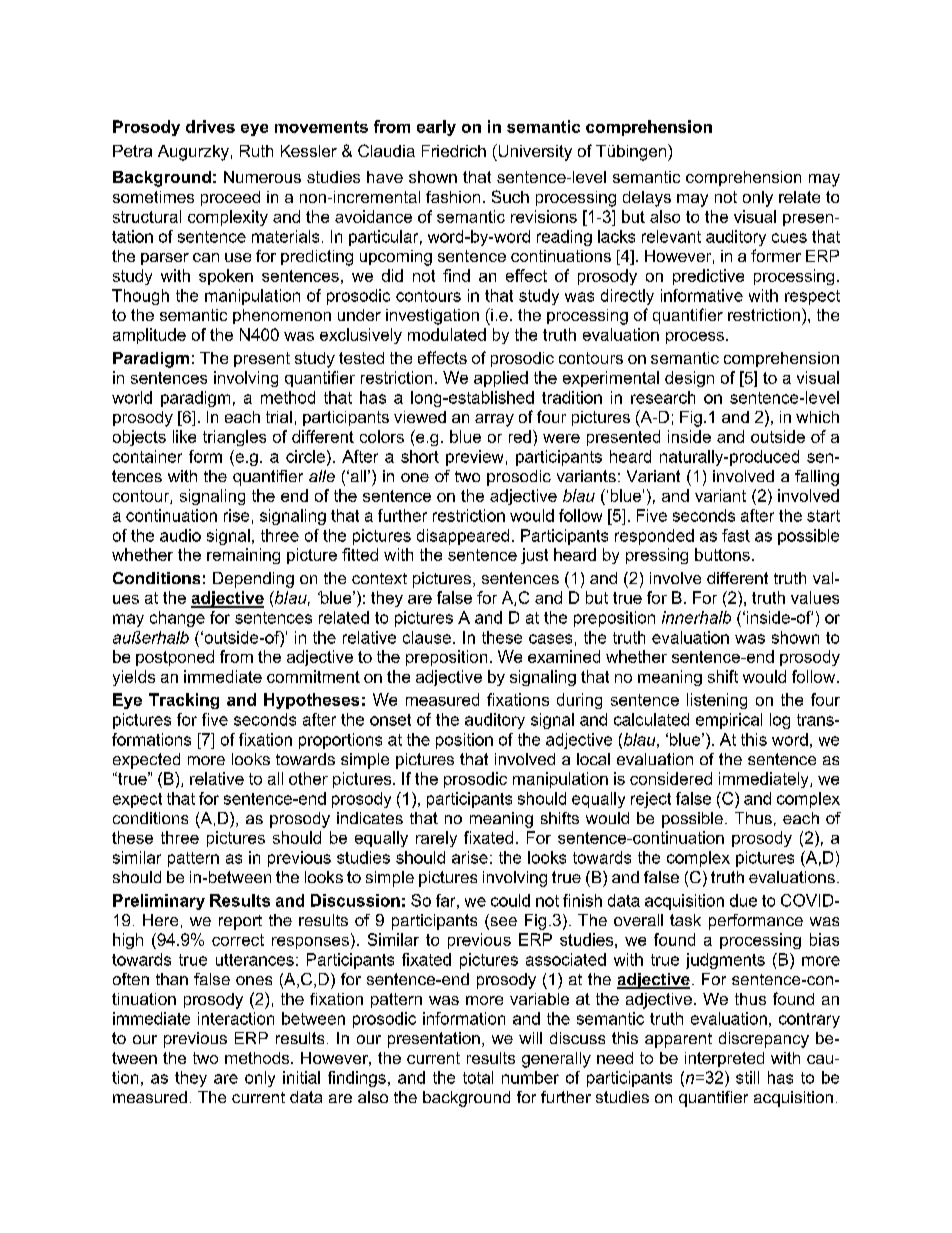 The width and height of the screenshot is (952, 1233). What do you see at coordinates (478, 1077) in the screenshot?
I see `total` at bounding box center [478, 1077].
